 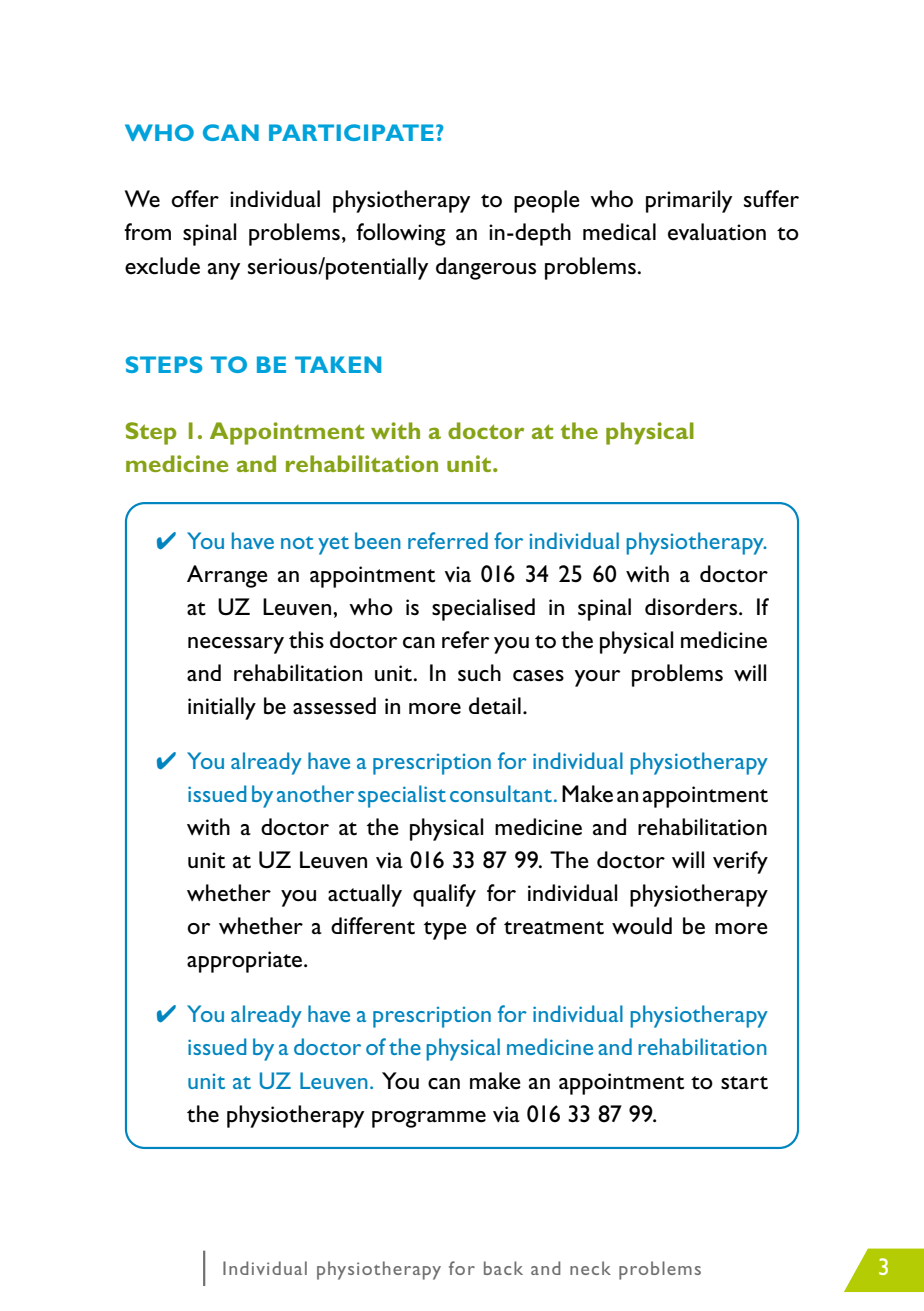 What do you see at coordinates (479, 673) in the screenshot?
I see `such` at bounding box center [479, 673].
